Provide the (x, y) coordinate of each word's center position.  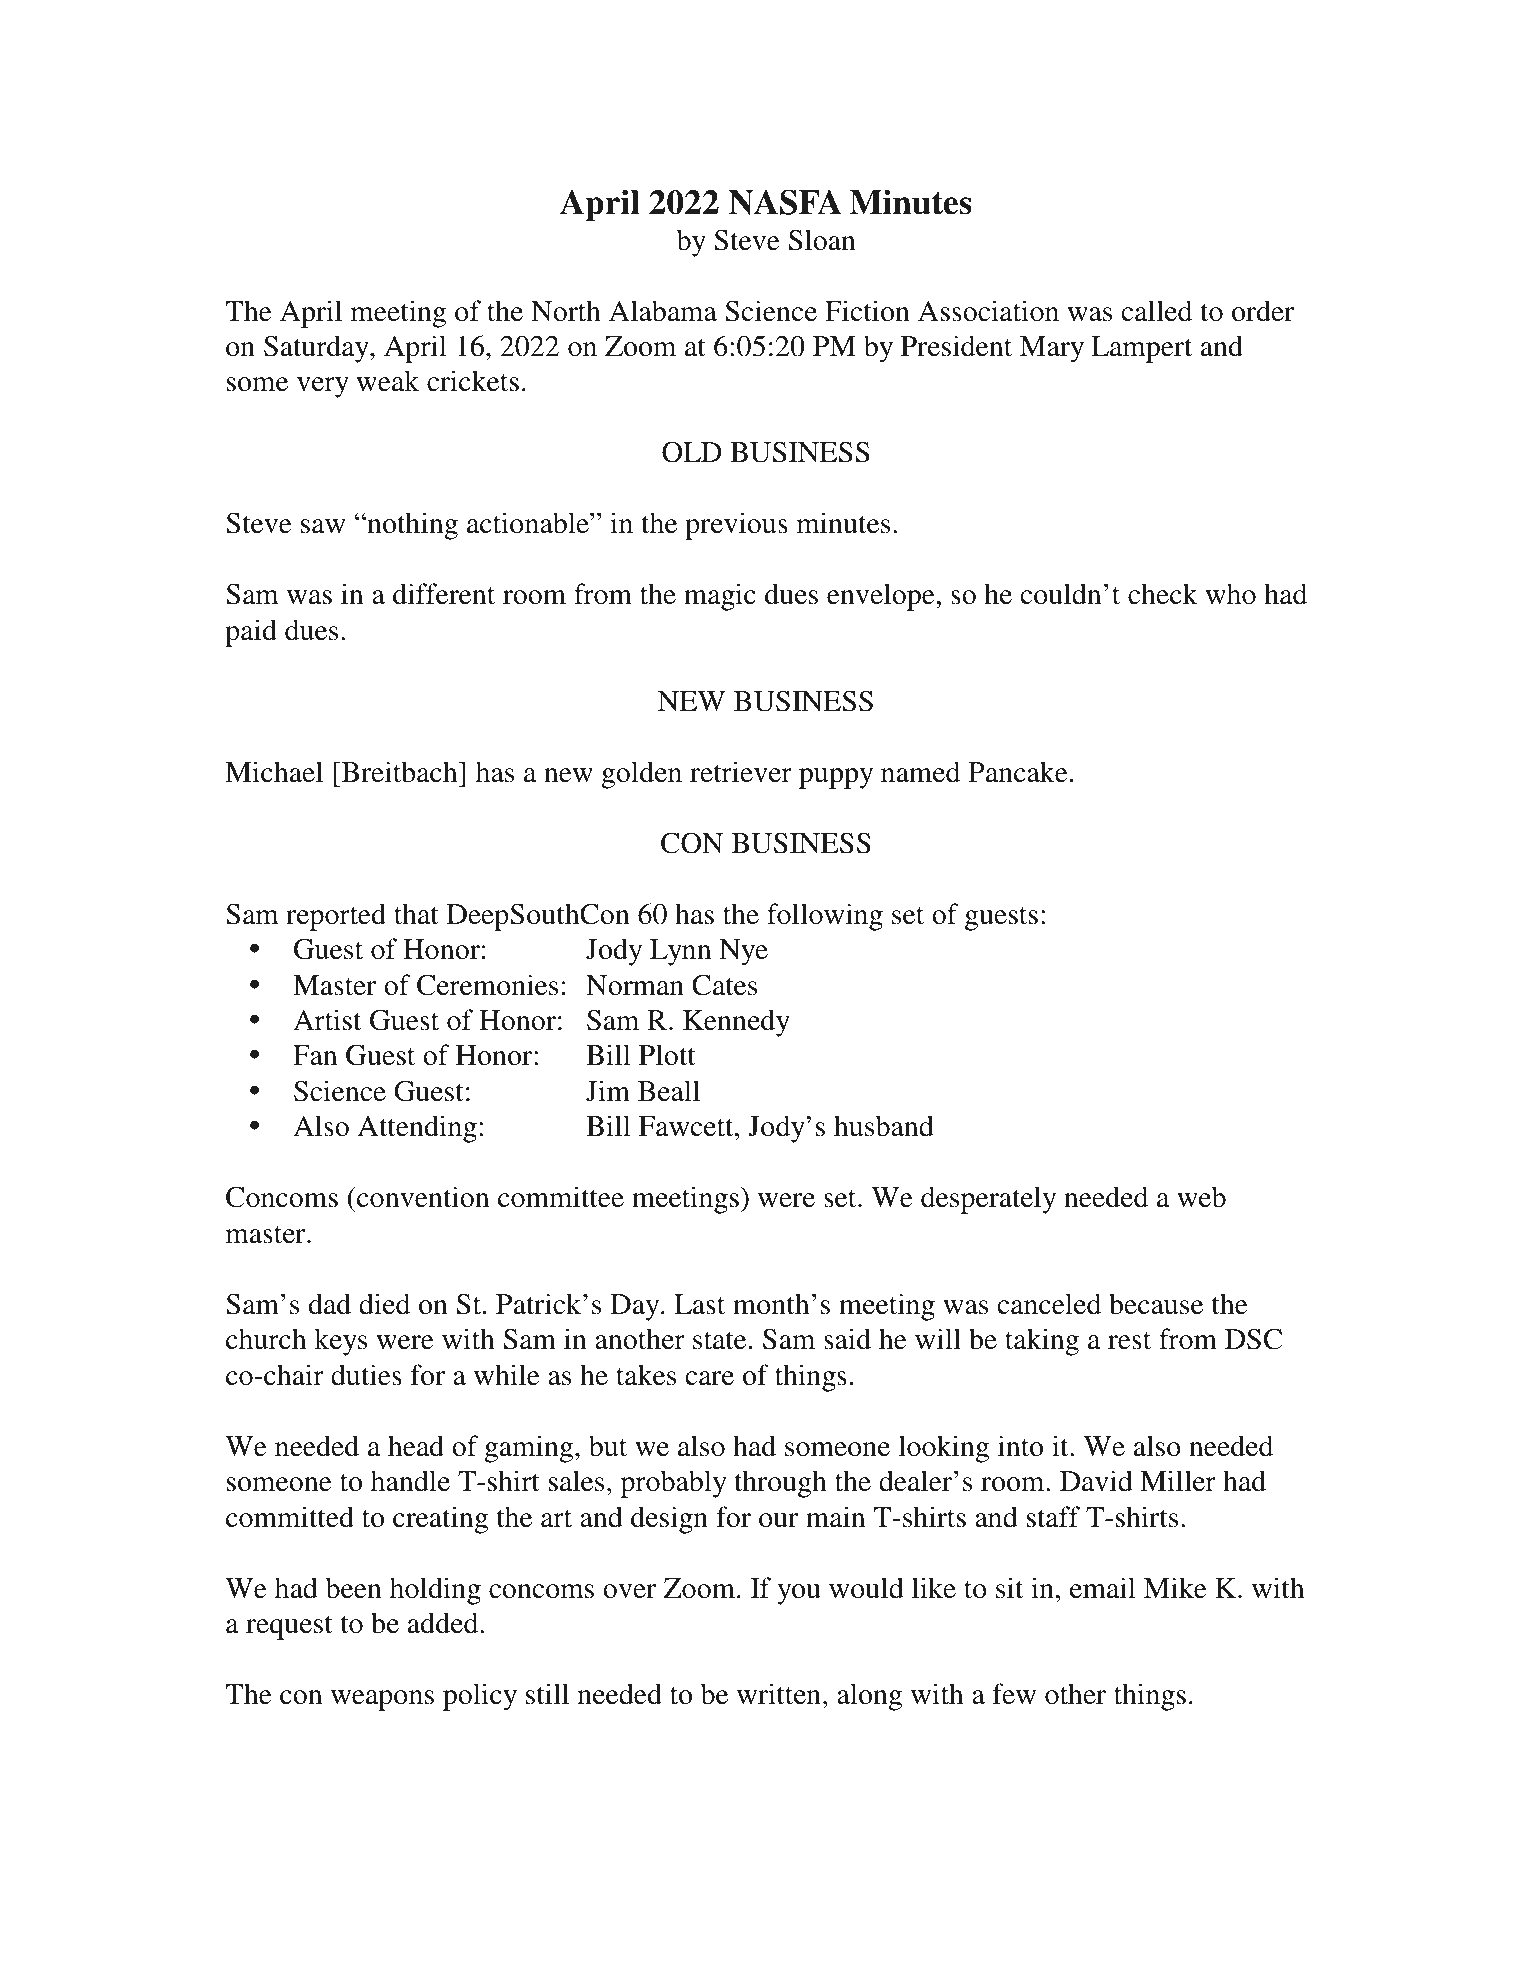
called (1156, 311)
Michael (274, 772)
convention (422, 1197)
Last (699, 1304)
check (1163, 594)
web (1201, 1197)
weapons (382, 1700)
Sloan (822, 240)
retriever (741, 772)
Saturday (317, 349)
